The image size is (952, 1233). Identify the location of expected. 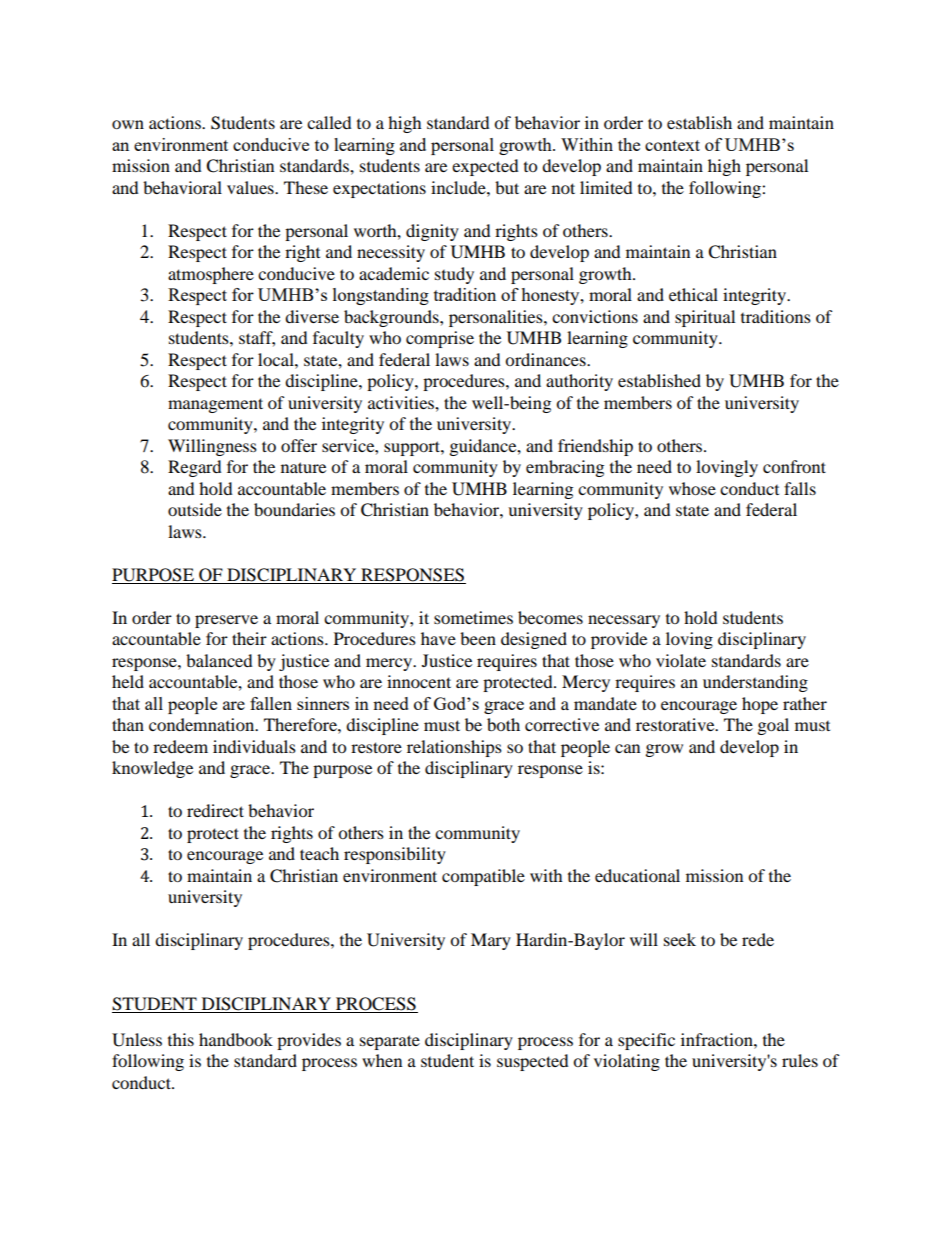
(485, 167).
